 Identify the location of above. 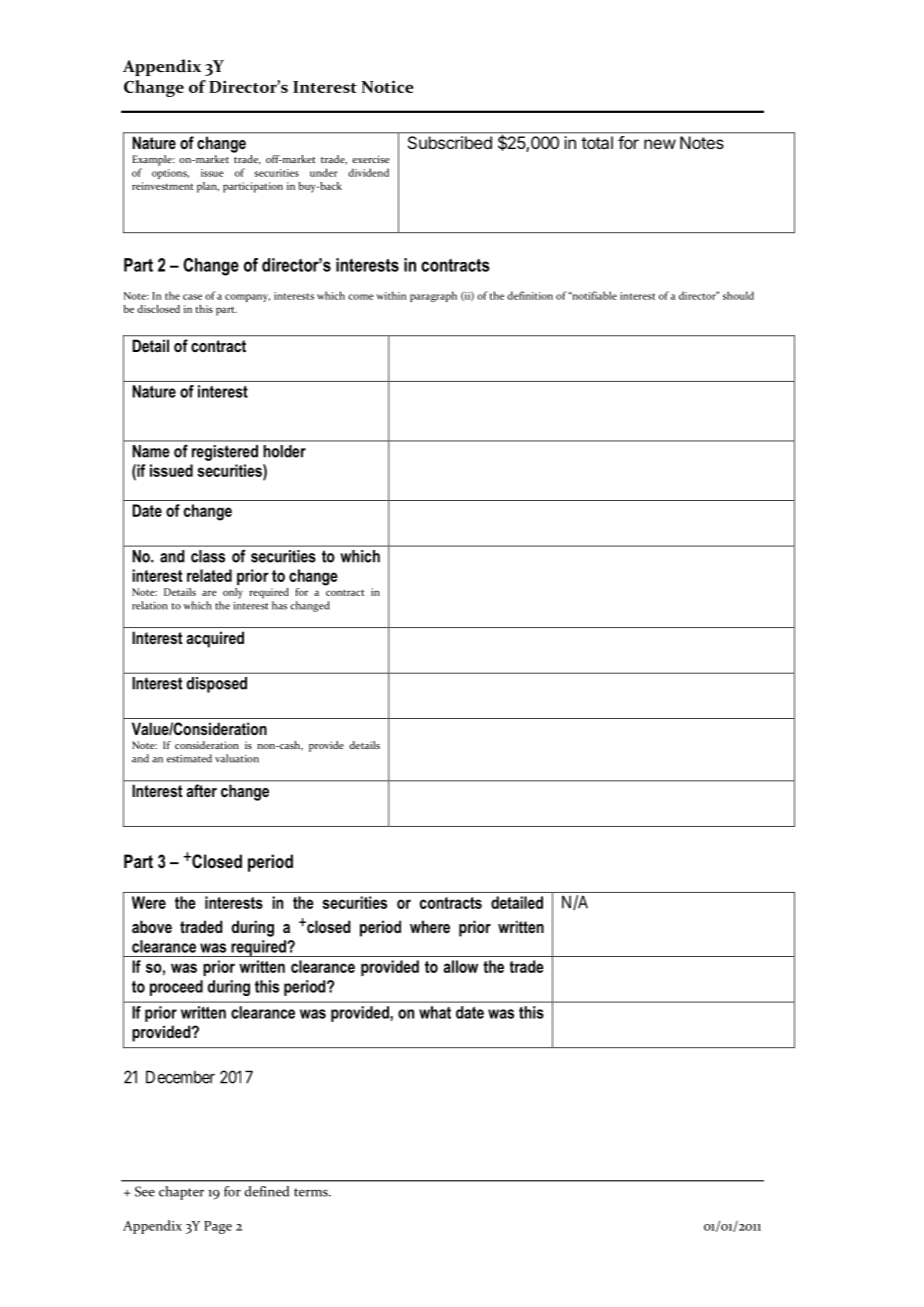
(152, 926).
